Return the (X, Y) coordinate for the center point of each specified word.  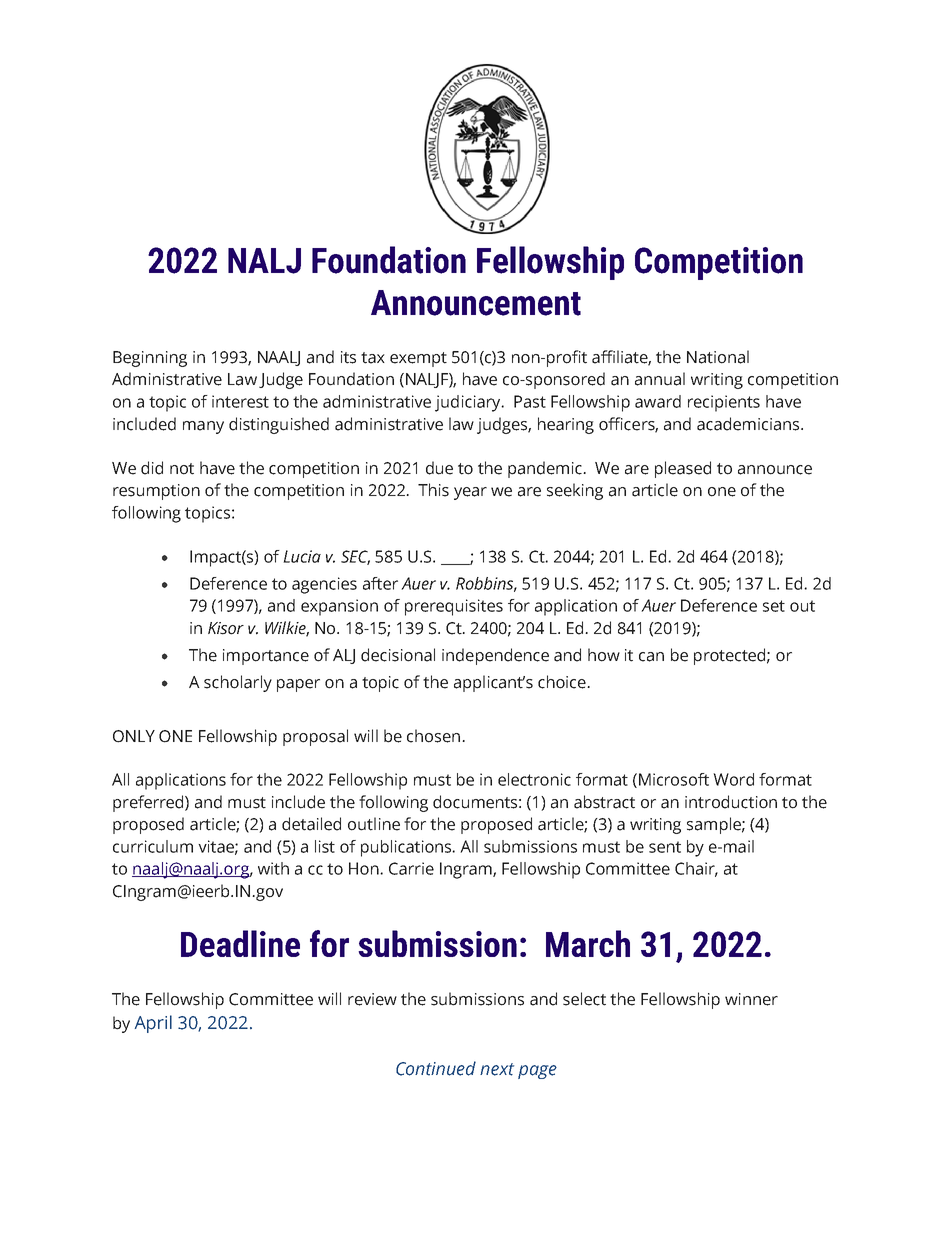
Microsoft (674, 779)
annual (660, 379)
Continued (436, 1068)
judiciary (469, 403)
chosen (433, 736)
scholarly (238, 683)
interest (240, 401)
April (153, 1024)
